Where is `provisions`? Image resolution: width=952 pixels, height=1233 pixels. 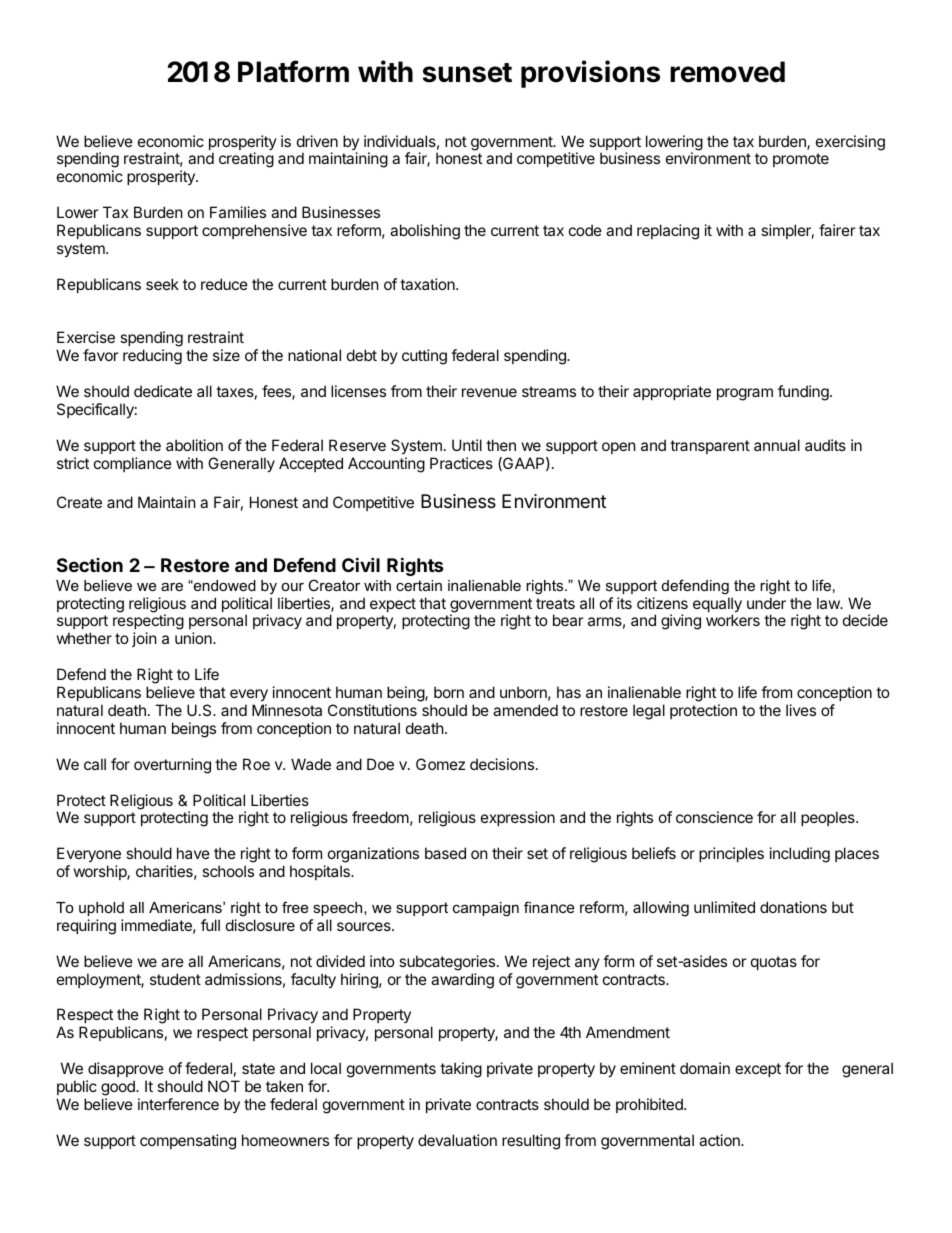
provisions is located at coordinates (590, 74).
